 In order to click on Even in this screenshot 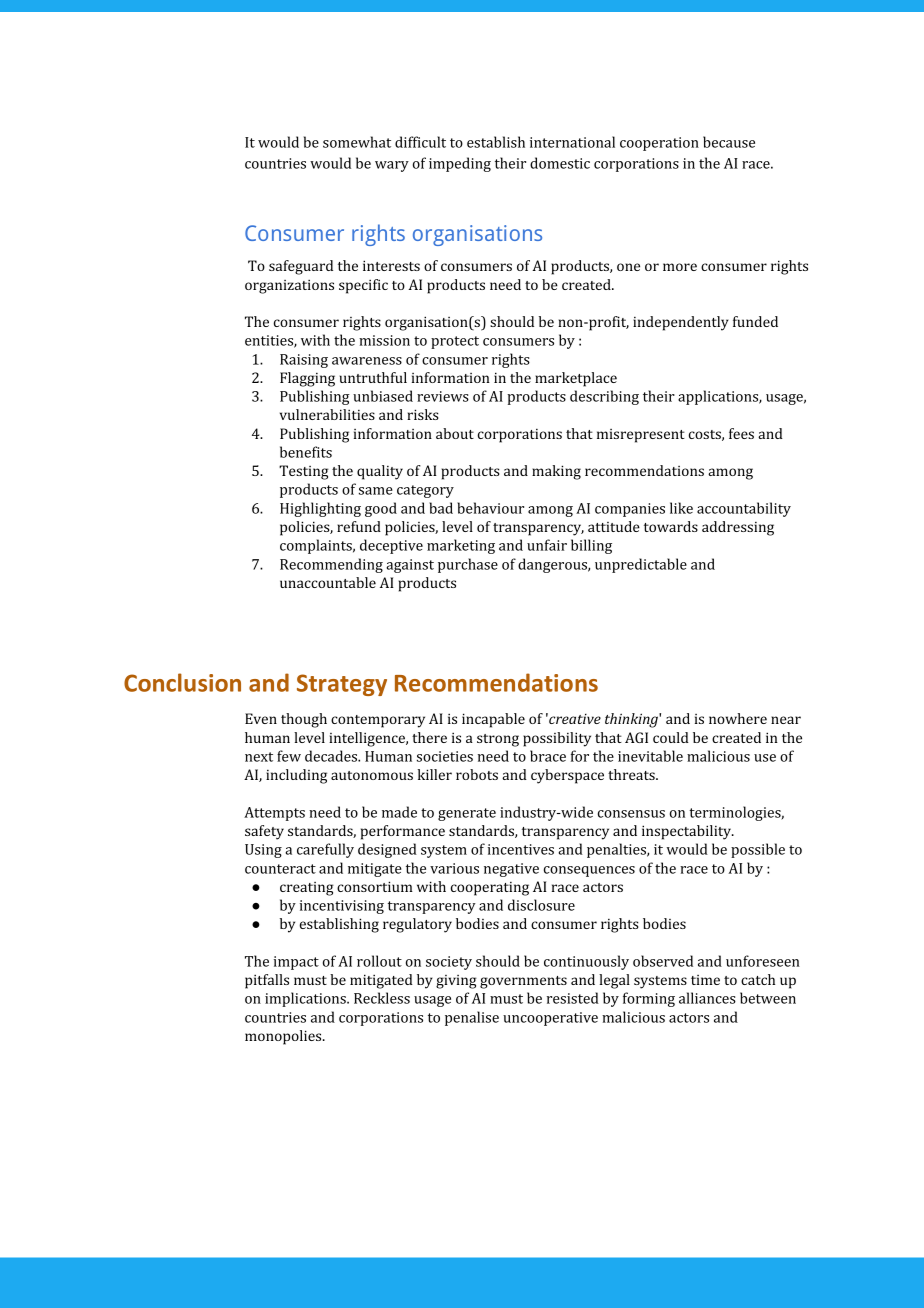, I will do `click(261, 718)`.
